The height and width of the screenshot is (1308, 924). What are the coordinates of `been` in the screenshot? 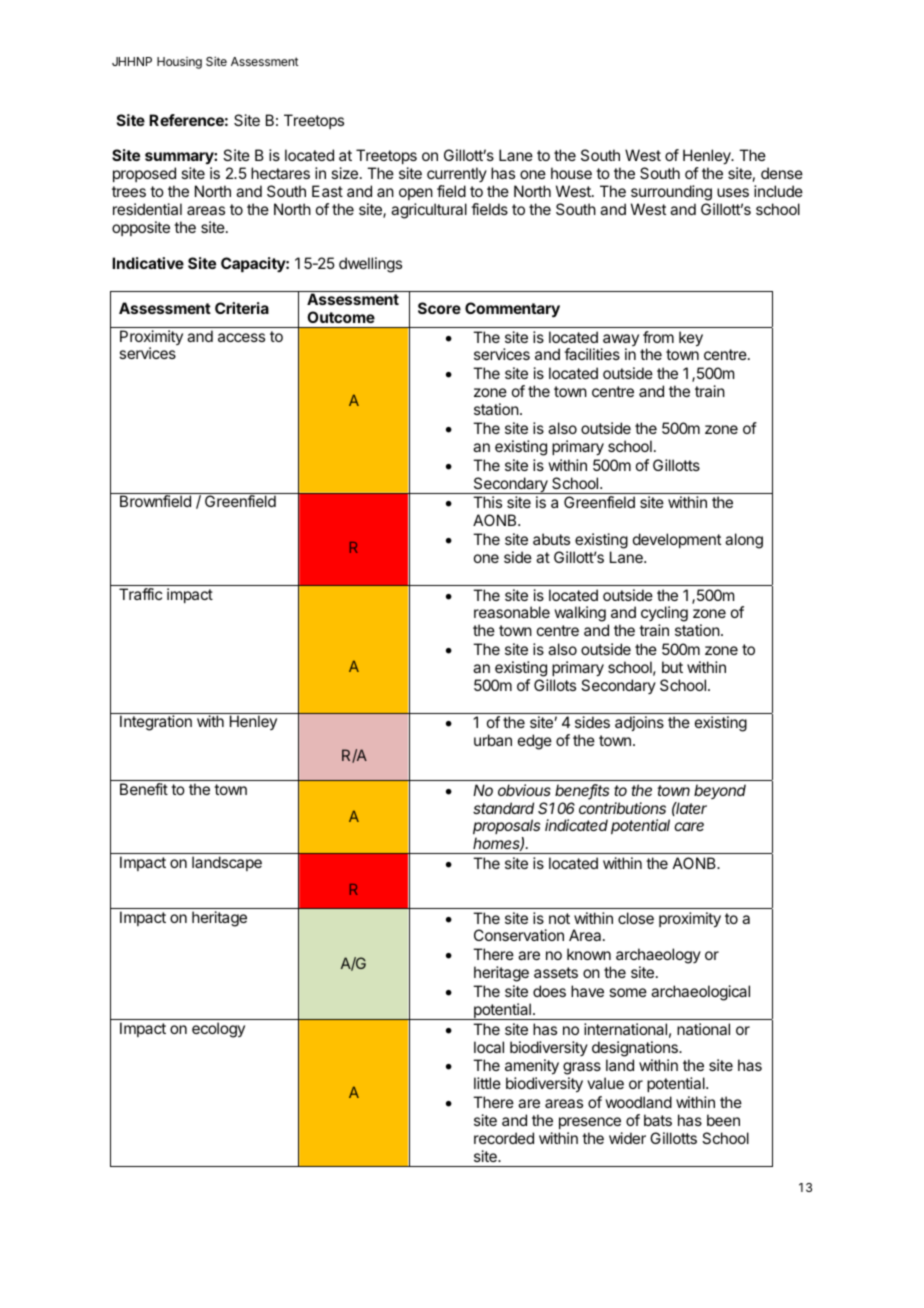 It's located at (723, 1120).
